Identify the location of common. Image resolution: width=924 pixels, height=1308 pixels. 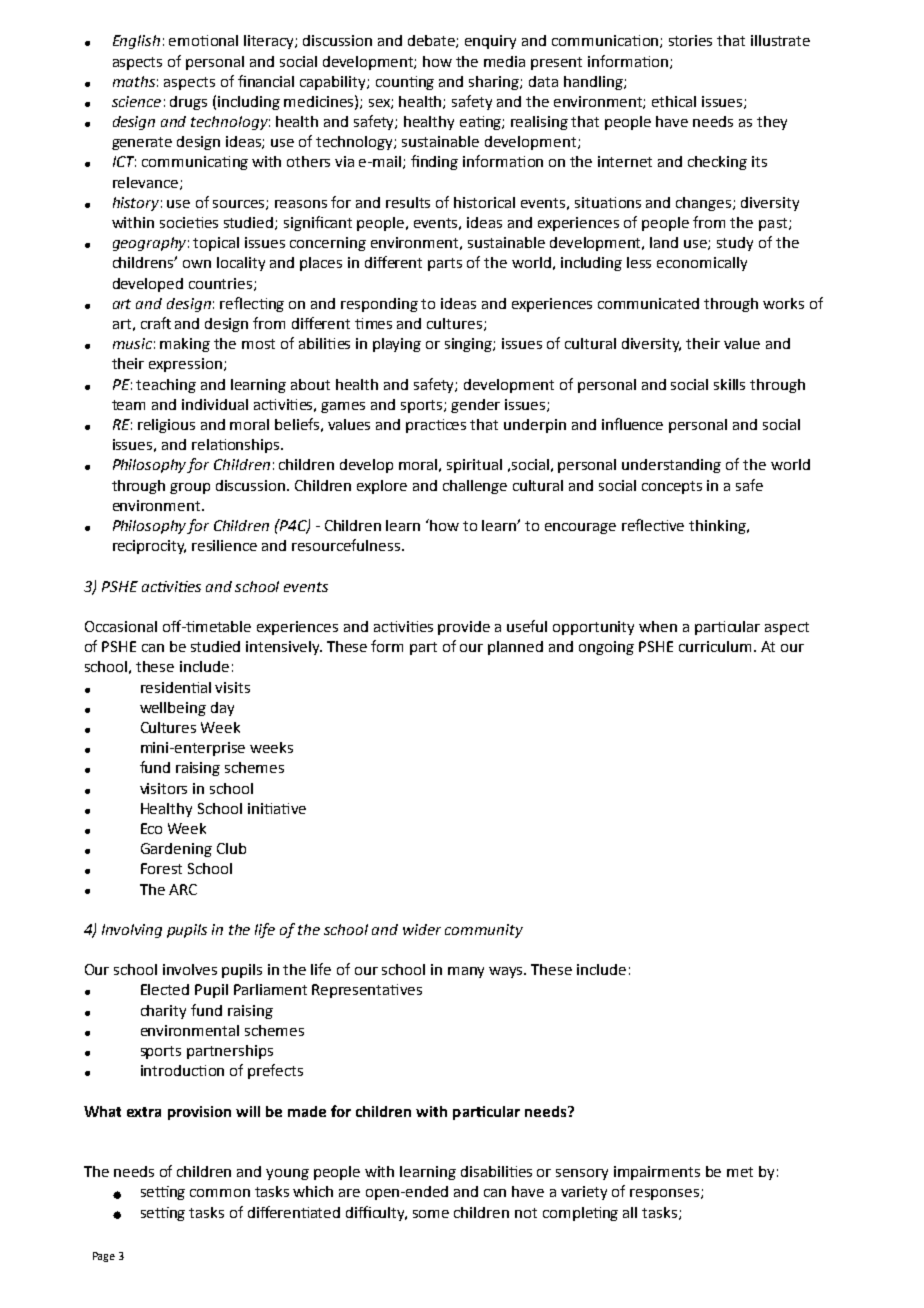
(220, 1193).
